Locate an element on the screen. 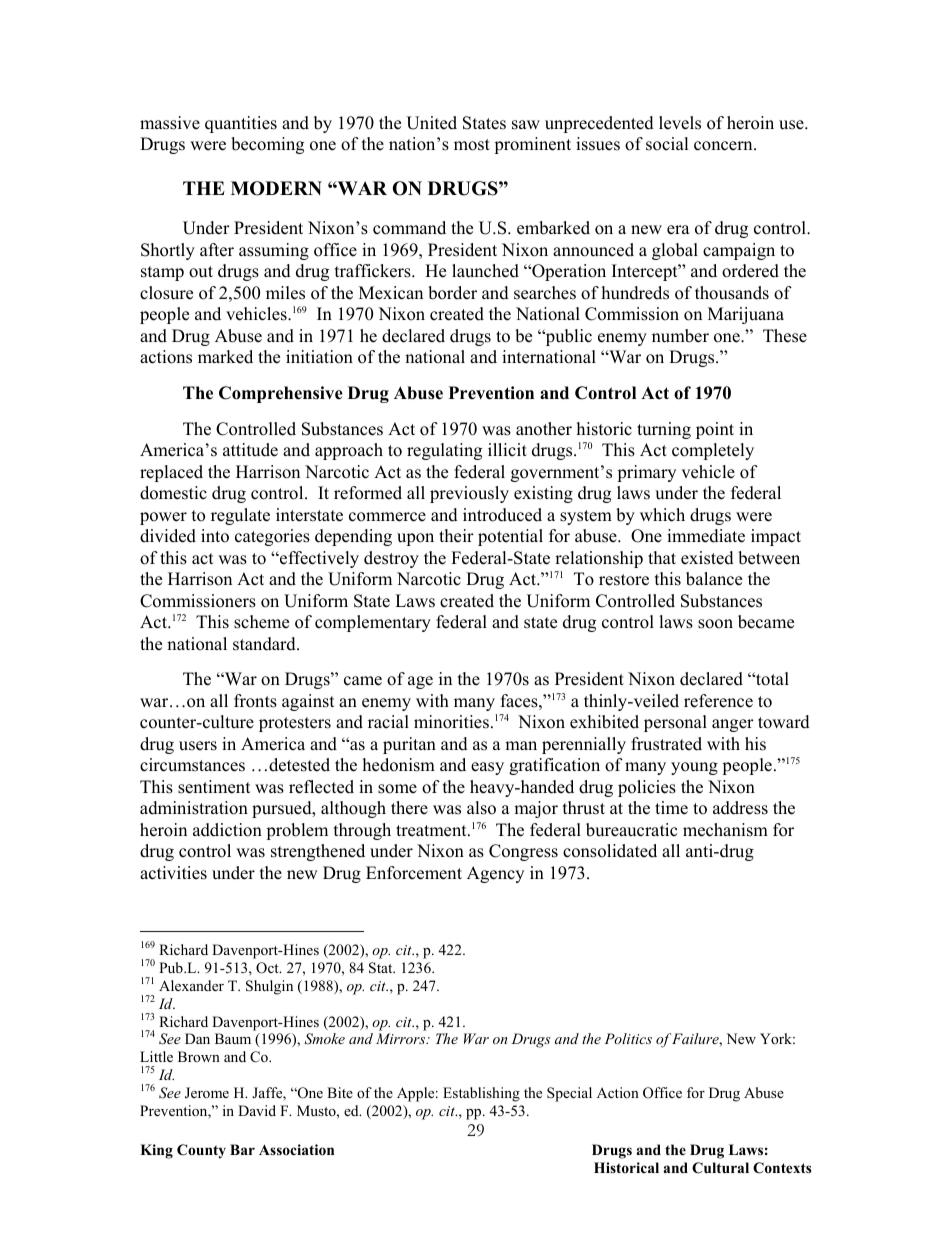 The width and height of the screenshot is (952, 1233). most is located at coordinates (472, 145).
